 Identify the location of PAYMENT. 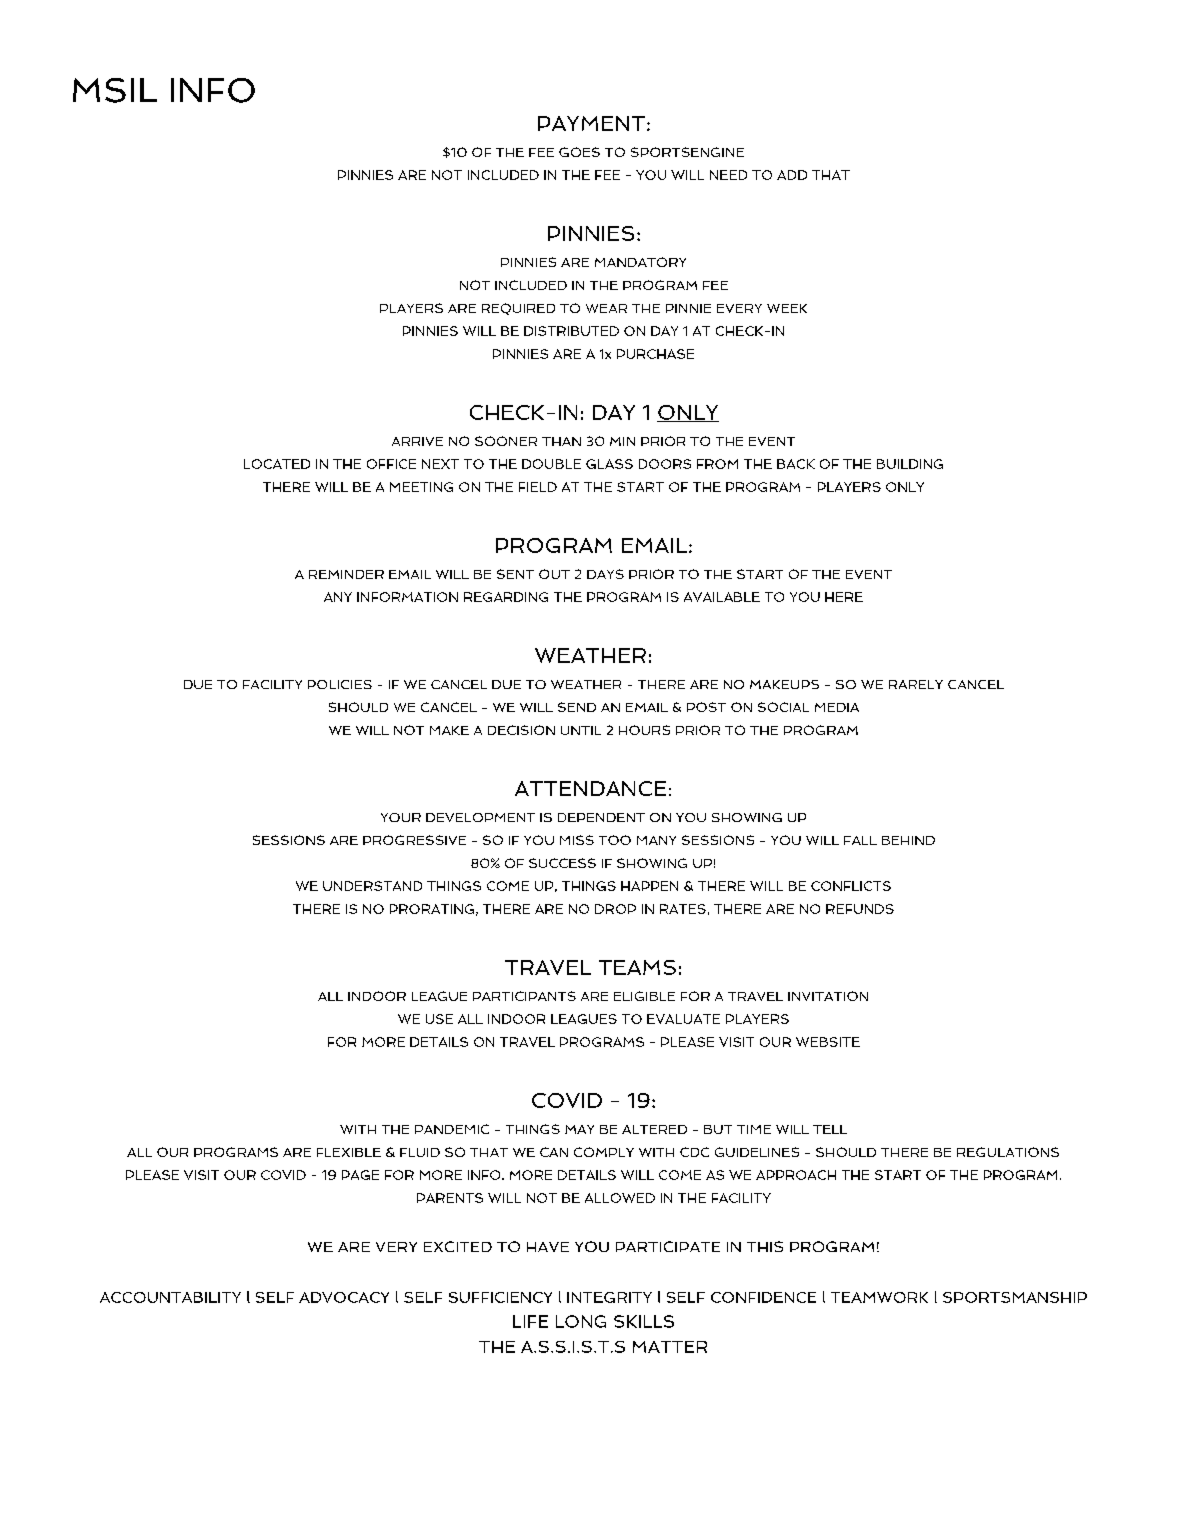
(591, 123).
